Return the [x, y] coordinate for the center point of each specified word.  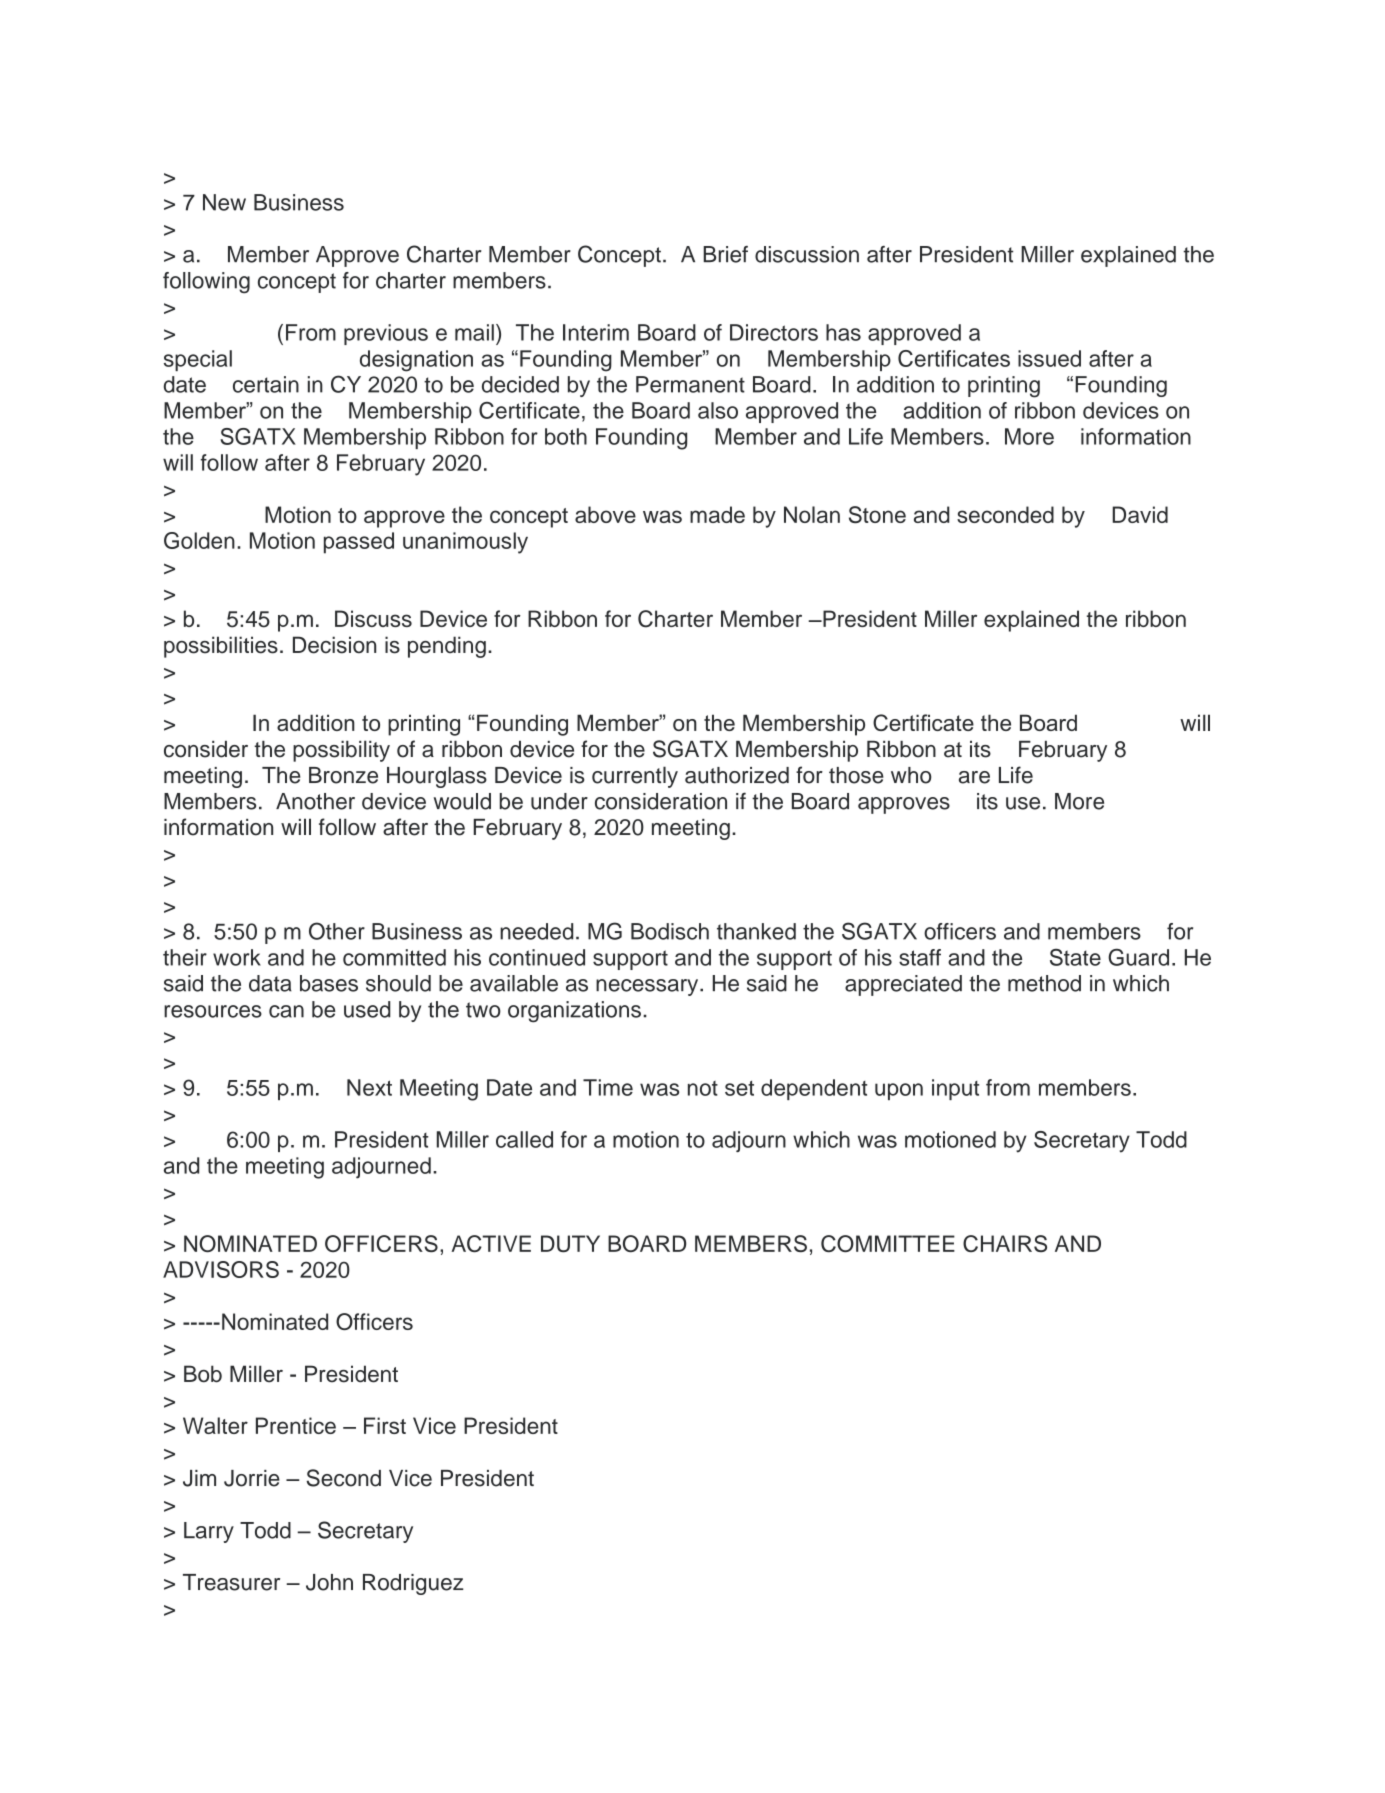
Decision [334, 645]
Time [608, 1087]
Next [369, 1087]
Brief [725, 254]
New [224, 202]
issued [1049, 358]
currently [635, 777]
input [955, 1089]
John [329, 1582]
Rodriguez [413, 1584]
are [974, 777]
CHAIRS [1005, 1243]
